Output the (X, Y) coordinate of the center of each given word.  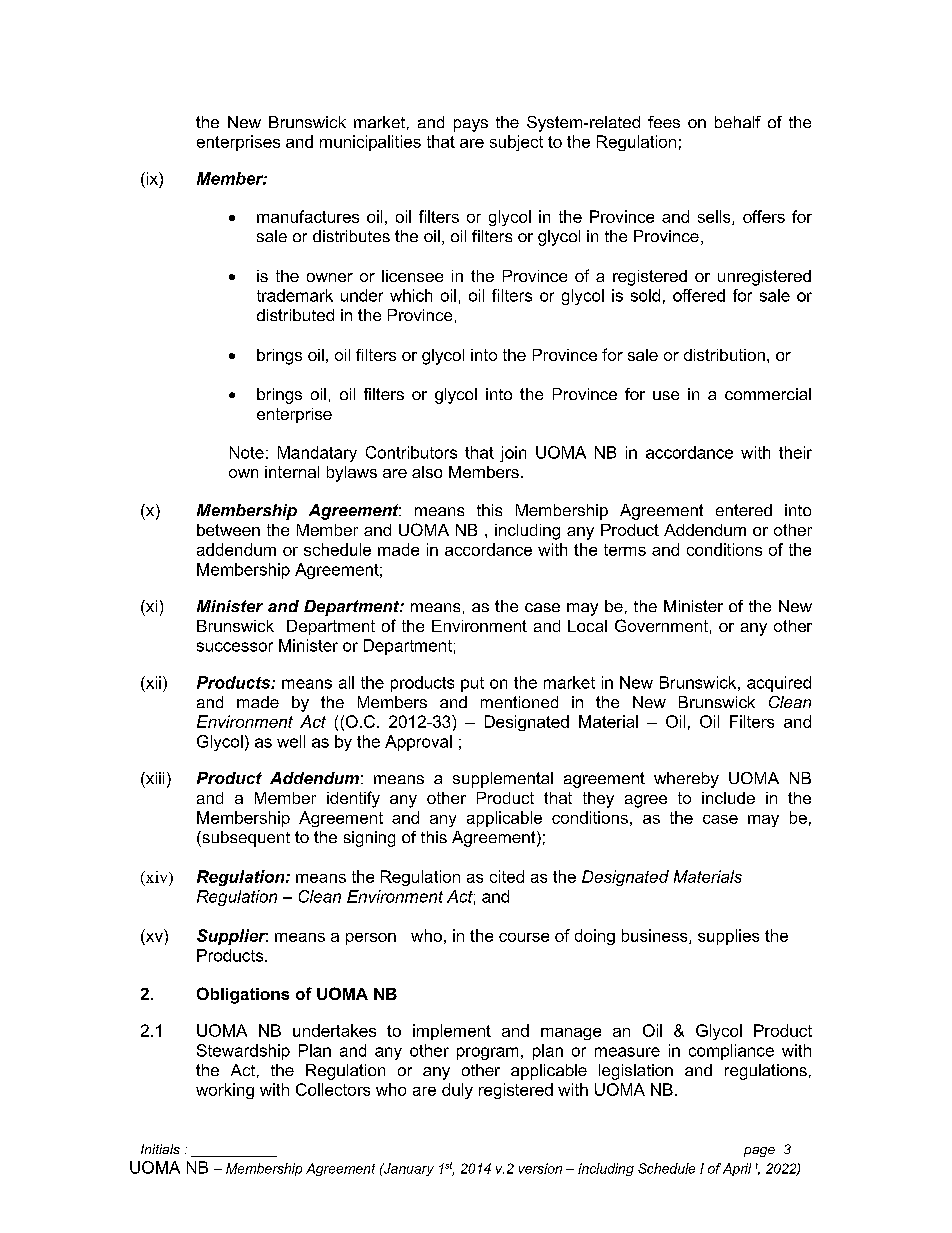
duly (457, 1091)
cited (507, 876)
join (513, 454)
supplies (728, 937)
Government (661, 625)
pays (471, 125)
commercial (768, 394)
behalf (738, 122)
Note (247, 452)
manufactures (308, 216)
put (472, 684)
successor (235, 647)
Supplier (232, 937)
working (225, 1091)
